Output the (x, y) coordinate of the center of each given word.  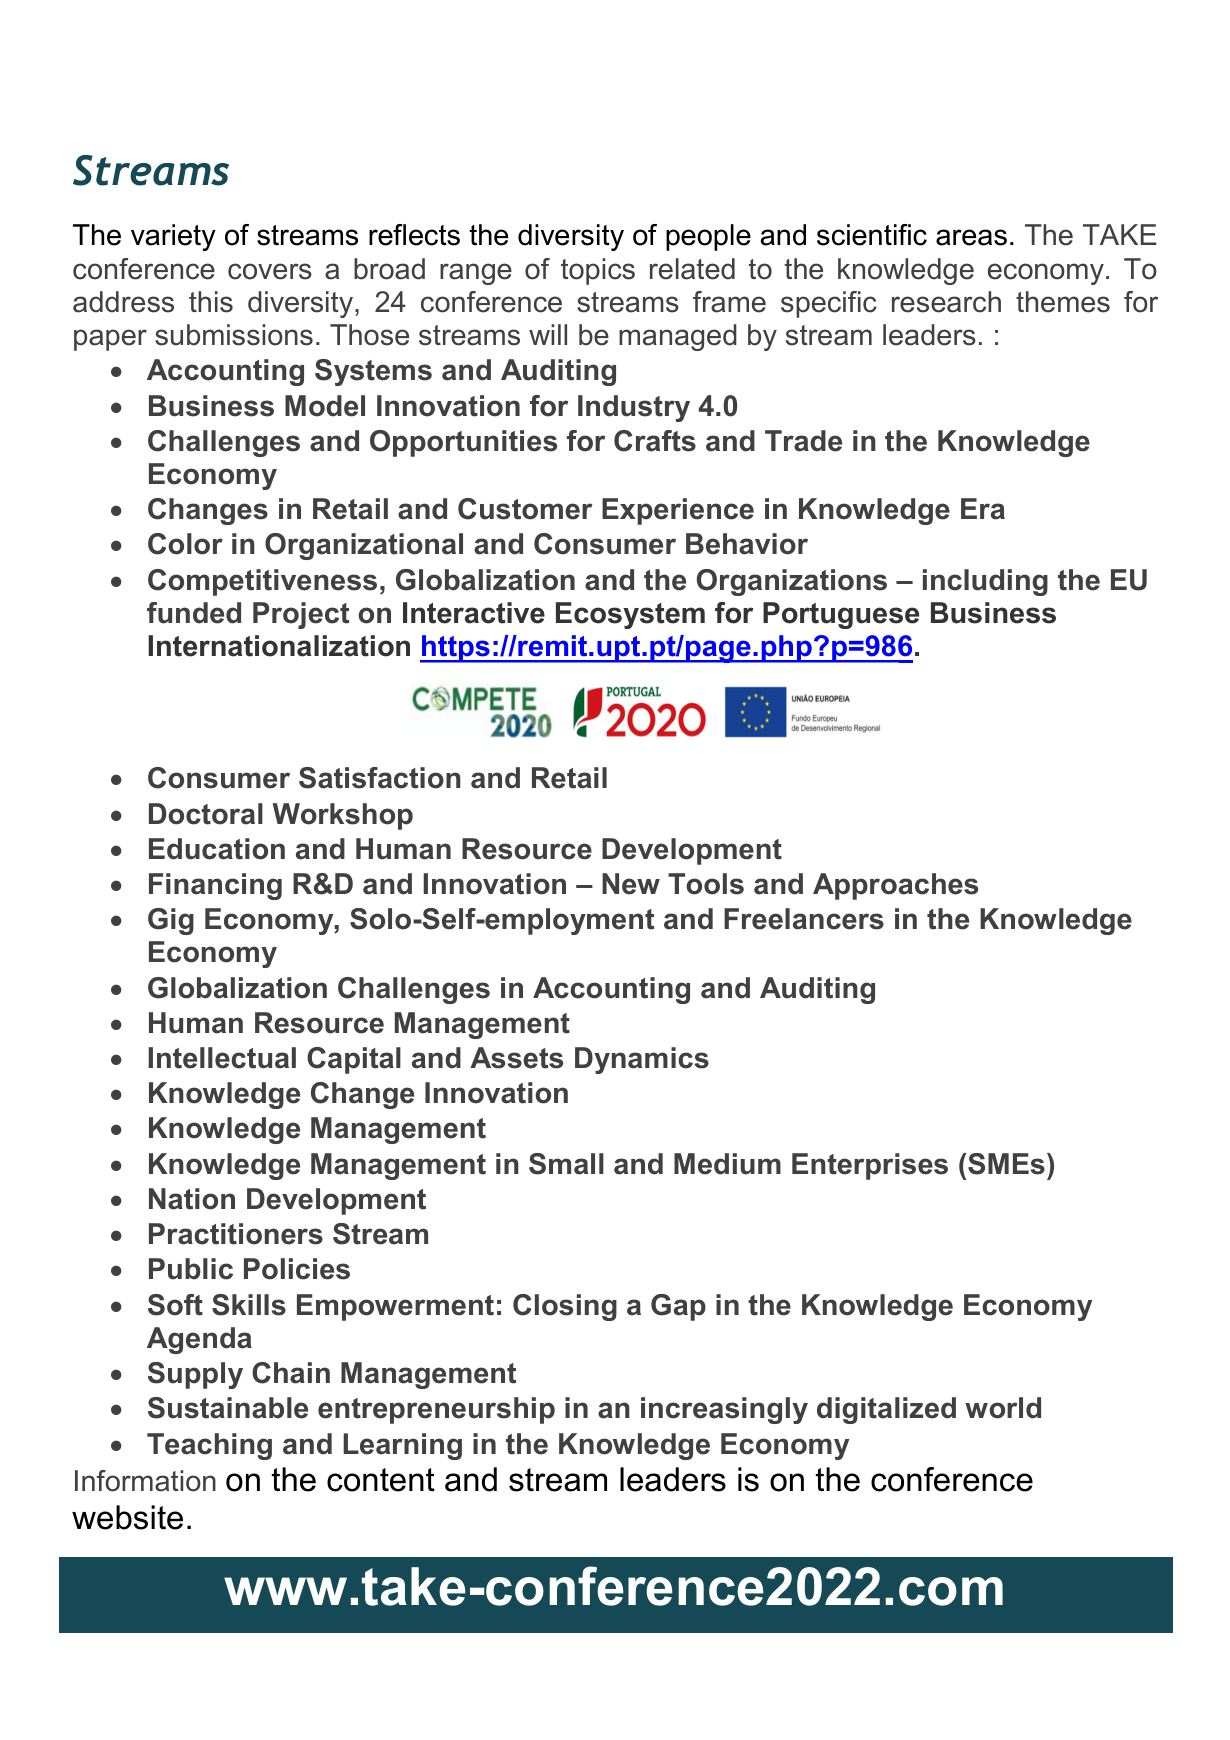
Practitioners (236, 1234)
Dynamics (642, 1060)
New (631, 884)
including (985, 582)
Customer (525, 509)
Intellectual (222, 1058)
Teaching (209, 1446)
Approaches (895, 886)
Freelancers (804, 919)
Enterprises (870, 1166)
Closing (565, 1307)
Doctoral (206, 814)
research (946, 302)
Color (185, 544)
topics (598, 271)
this (211, 302)
